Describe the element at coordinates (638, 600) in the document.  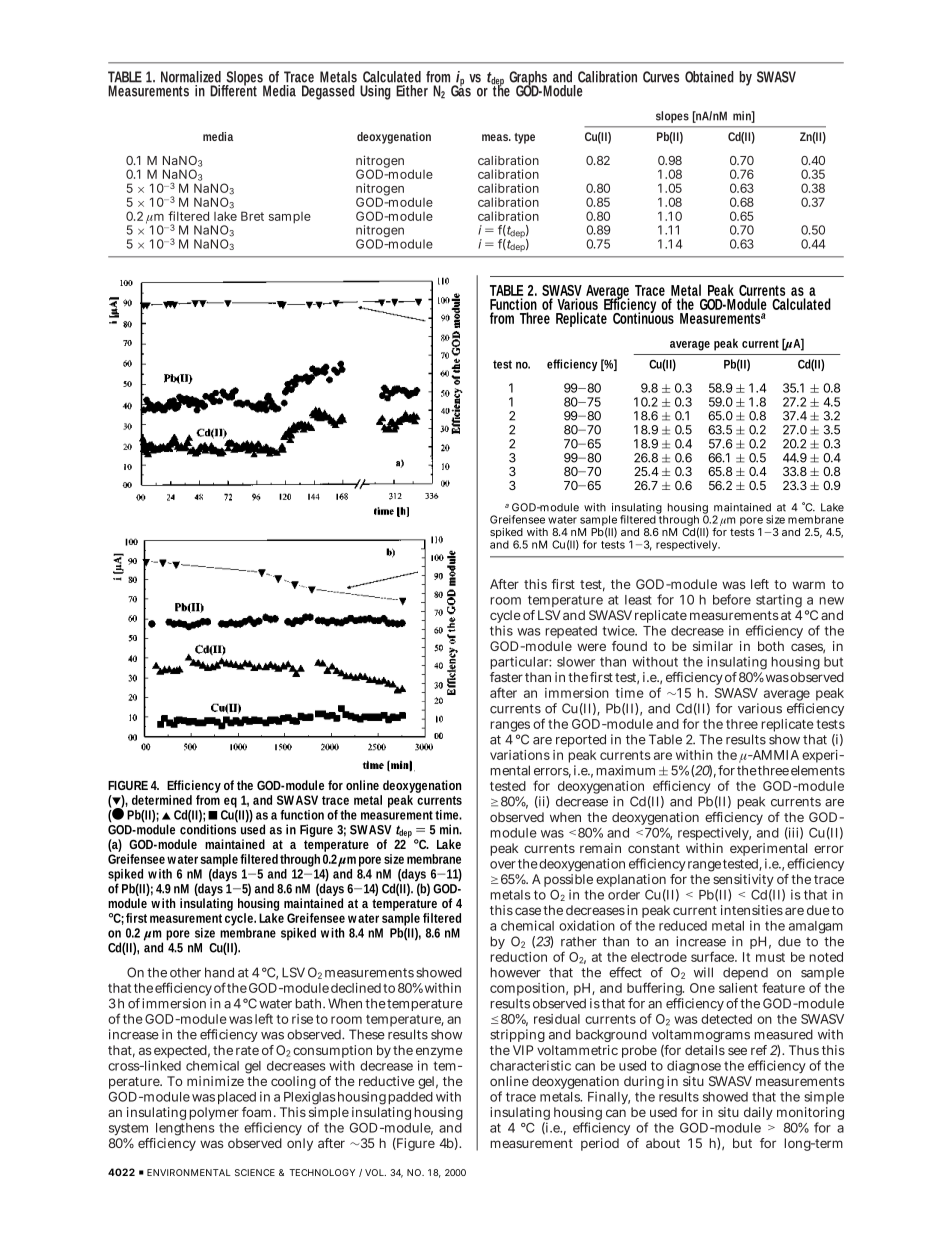
I see `least` at that location.
